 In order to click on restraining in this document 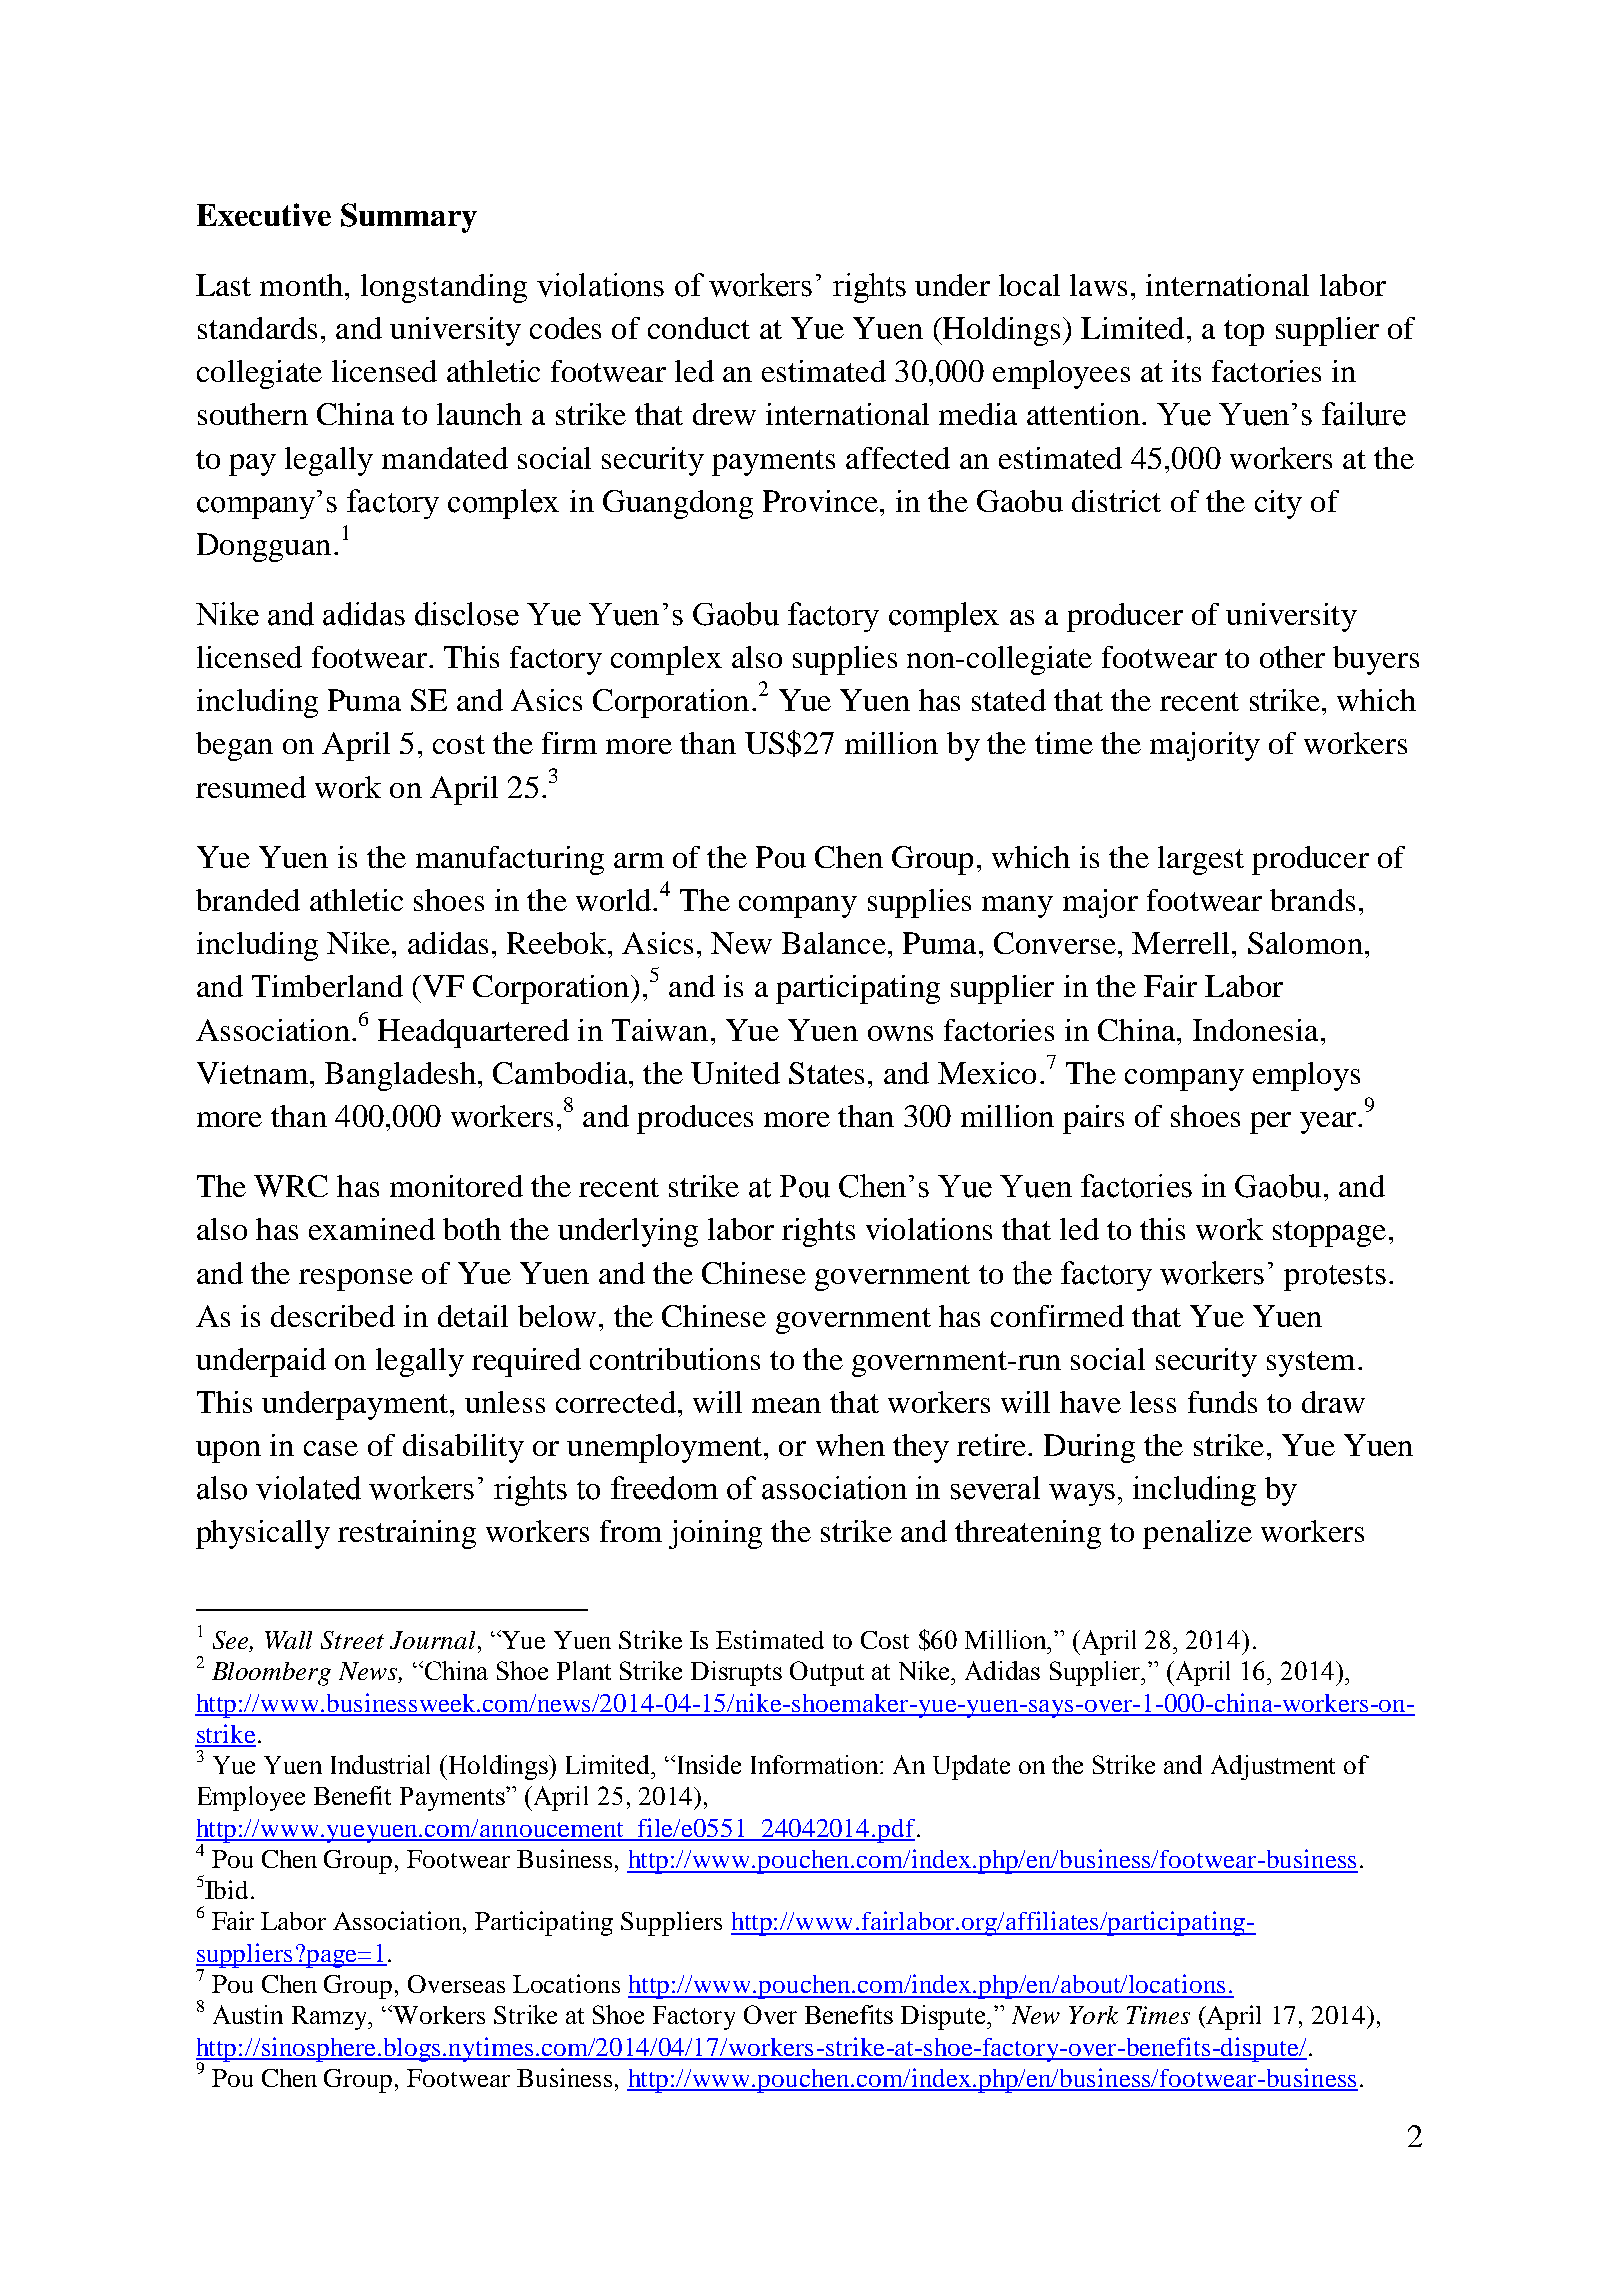, I will do `click(407, 1534)`.
